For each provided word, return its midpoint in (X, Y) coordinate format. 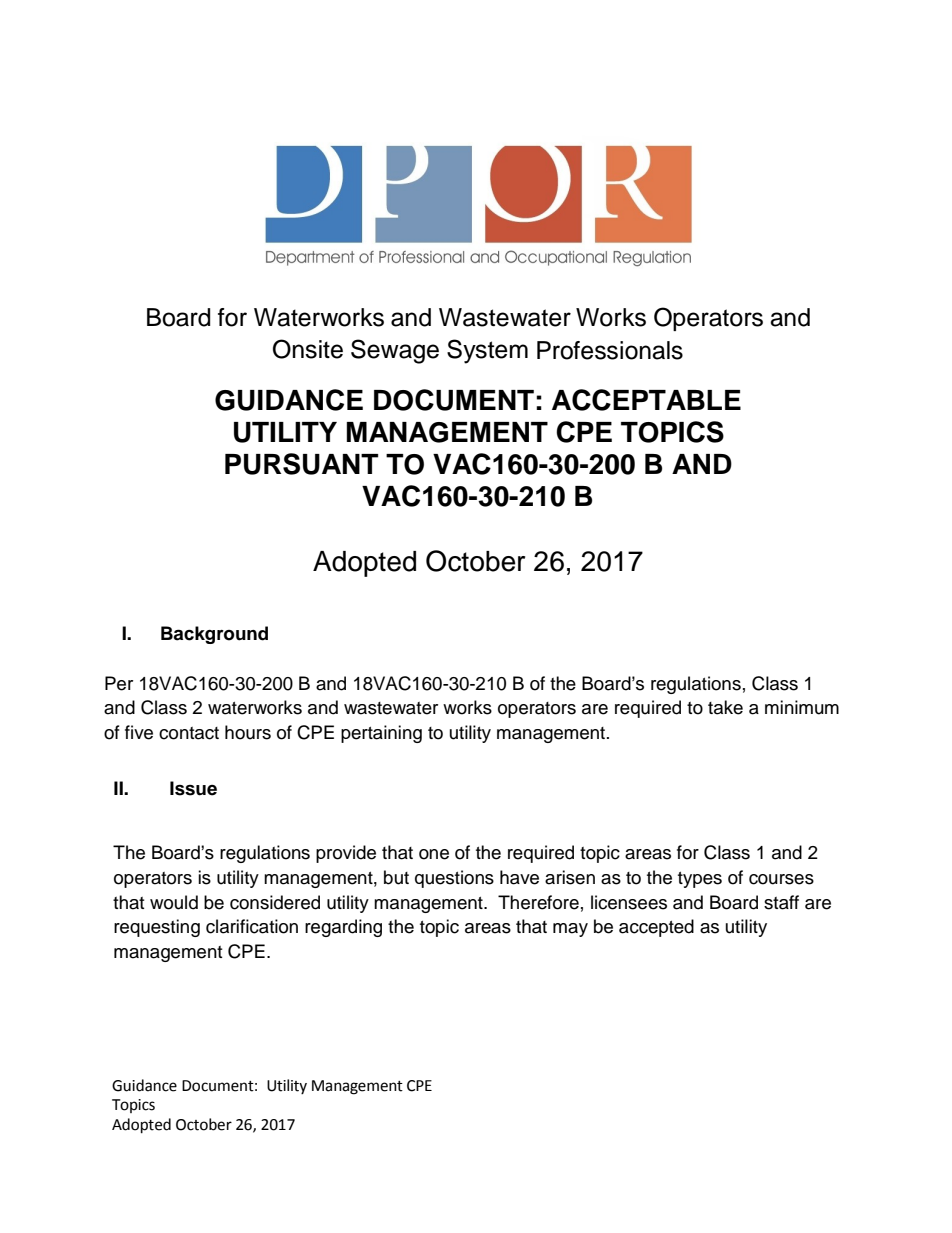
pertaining (381, 734)
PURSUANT (301, 464)
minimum (802, 707)
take (725, 707)
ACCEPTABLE (646, 400)
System (487, 351)
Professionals (610, 350)
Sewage (395, 351)
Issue (193, 788)
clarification (252, 926)
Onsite (308, 349)
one (434, 854)
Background (214, 635)
